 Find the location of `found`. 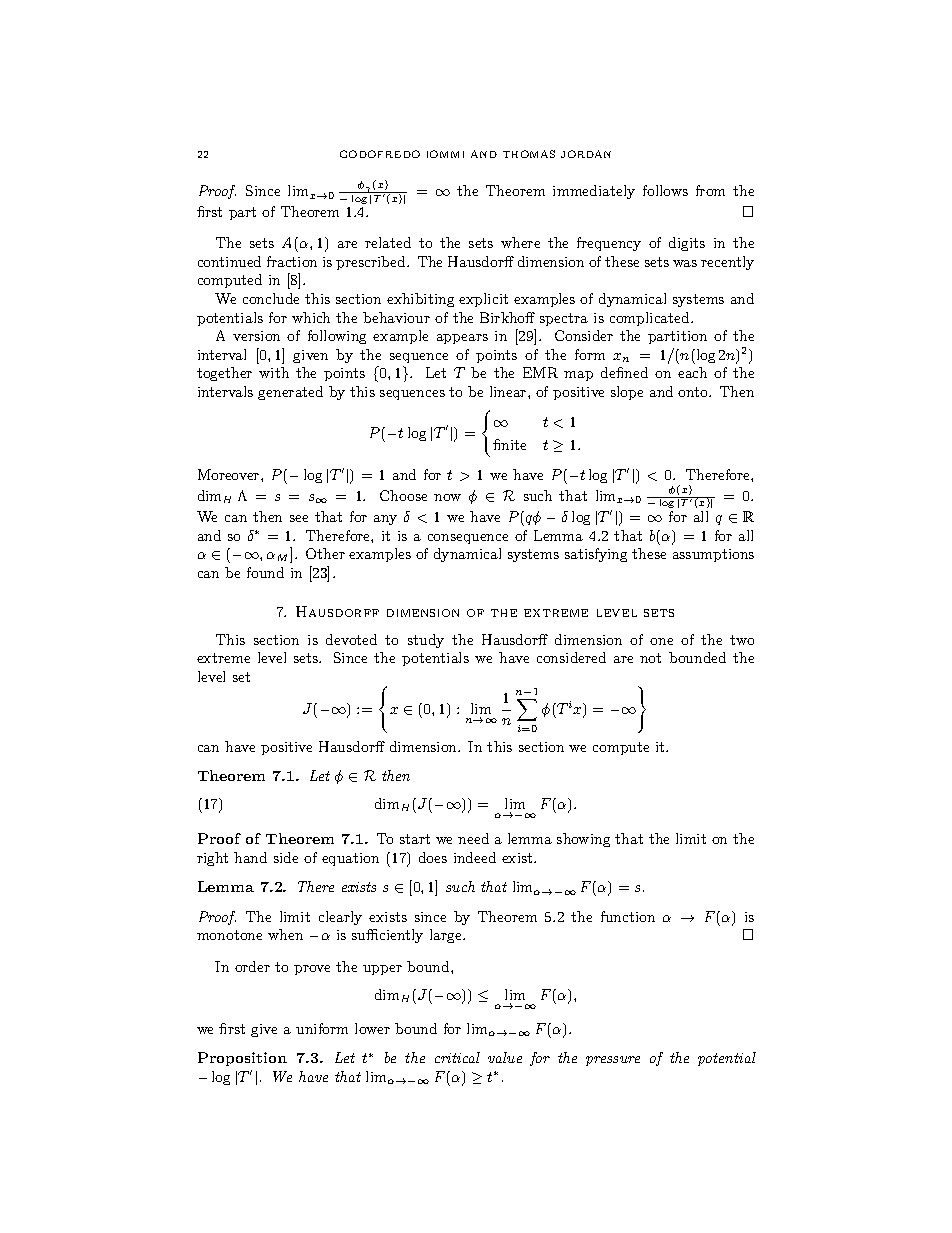

found is located at coordinates (265, 572).
